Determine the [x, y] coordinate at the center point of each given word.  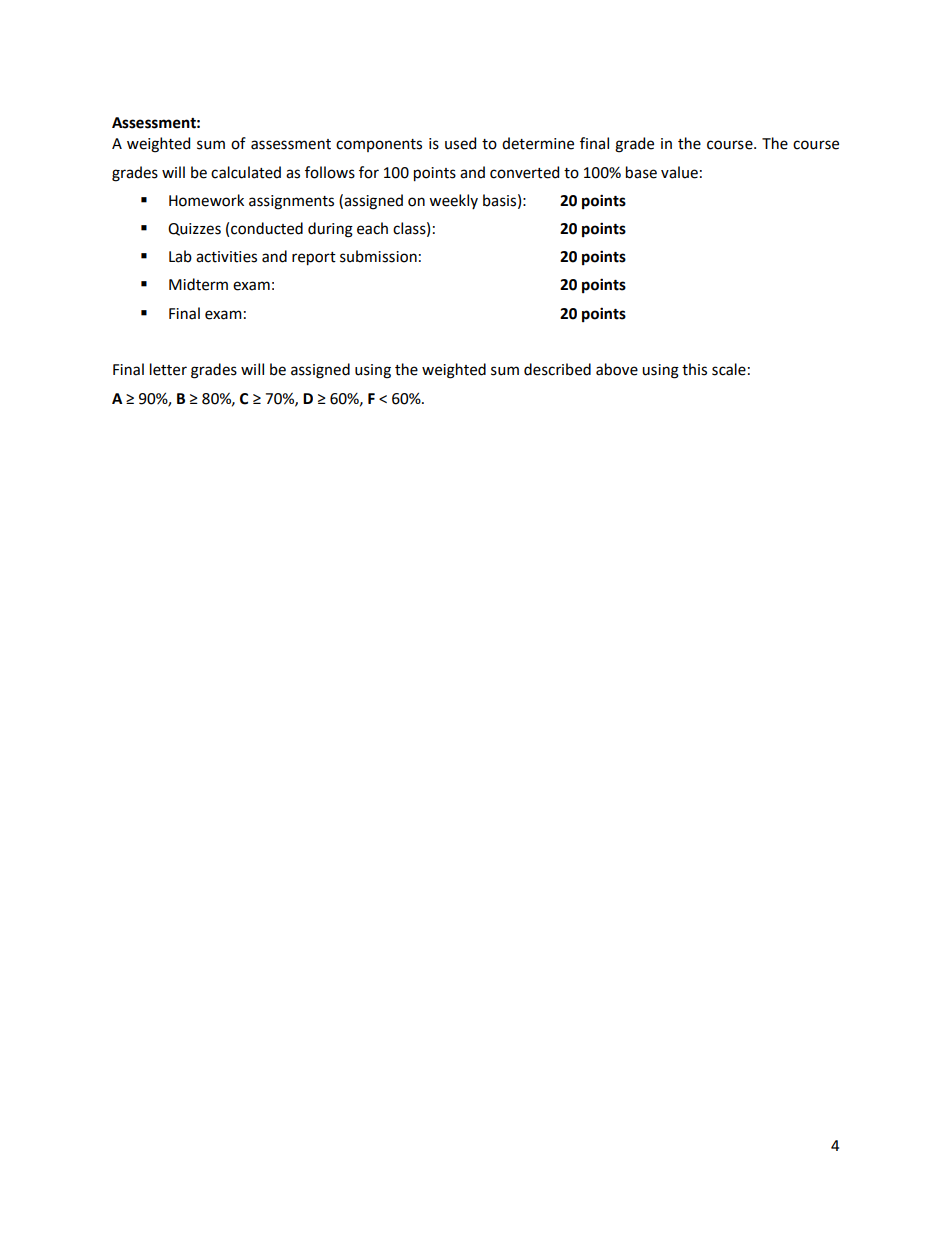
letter [168, 369]
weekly [453, 201]
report [314, 259]
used [460, 143]
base [641, 172]
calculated [246, 172]
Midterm [198, 284]
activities [226, 257]
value [679, 172]
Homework [206, 200]
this [694, 369]
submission [378, 256]
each [372, 228]
